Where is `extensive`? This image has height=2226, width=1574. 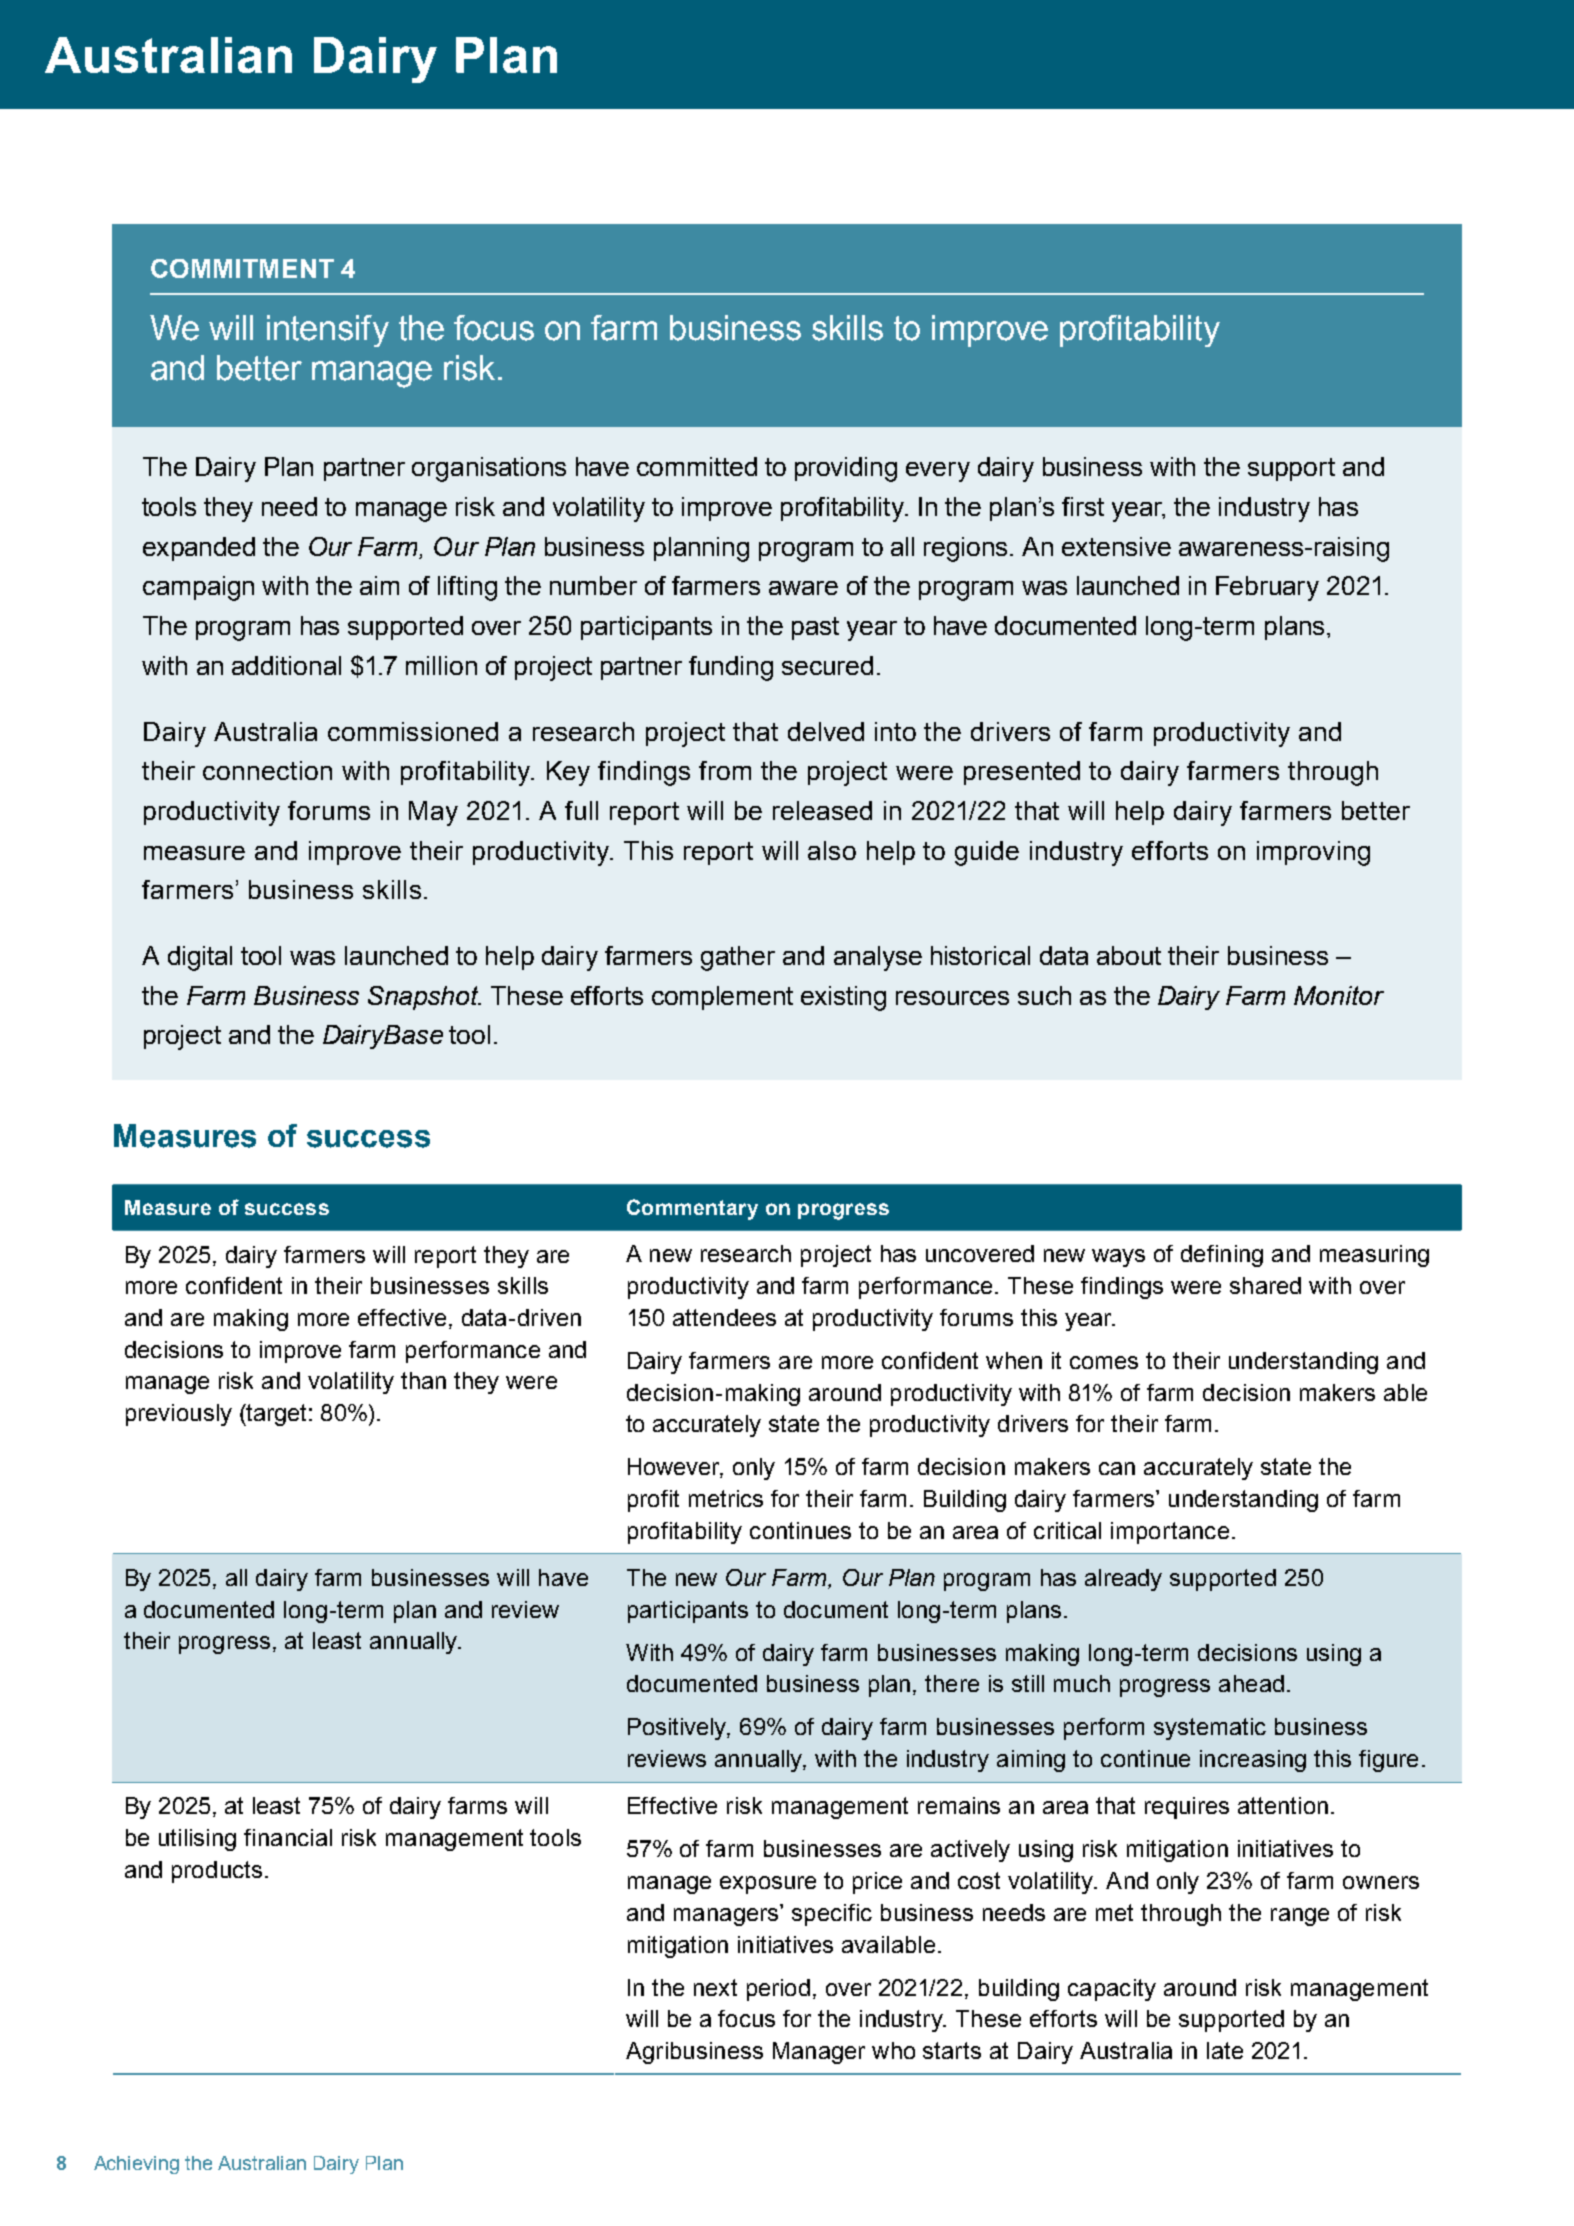 extensive is located at coordinates (1116, 546).
